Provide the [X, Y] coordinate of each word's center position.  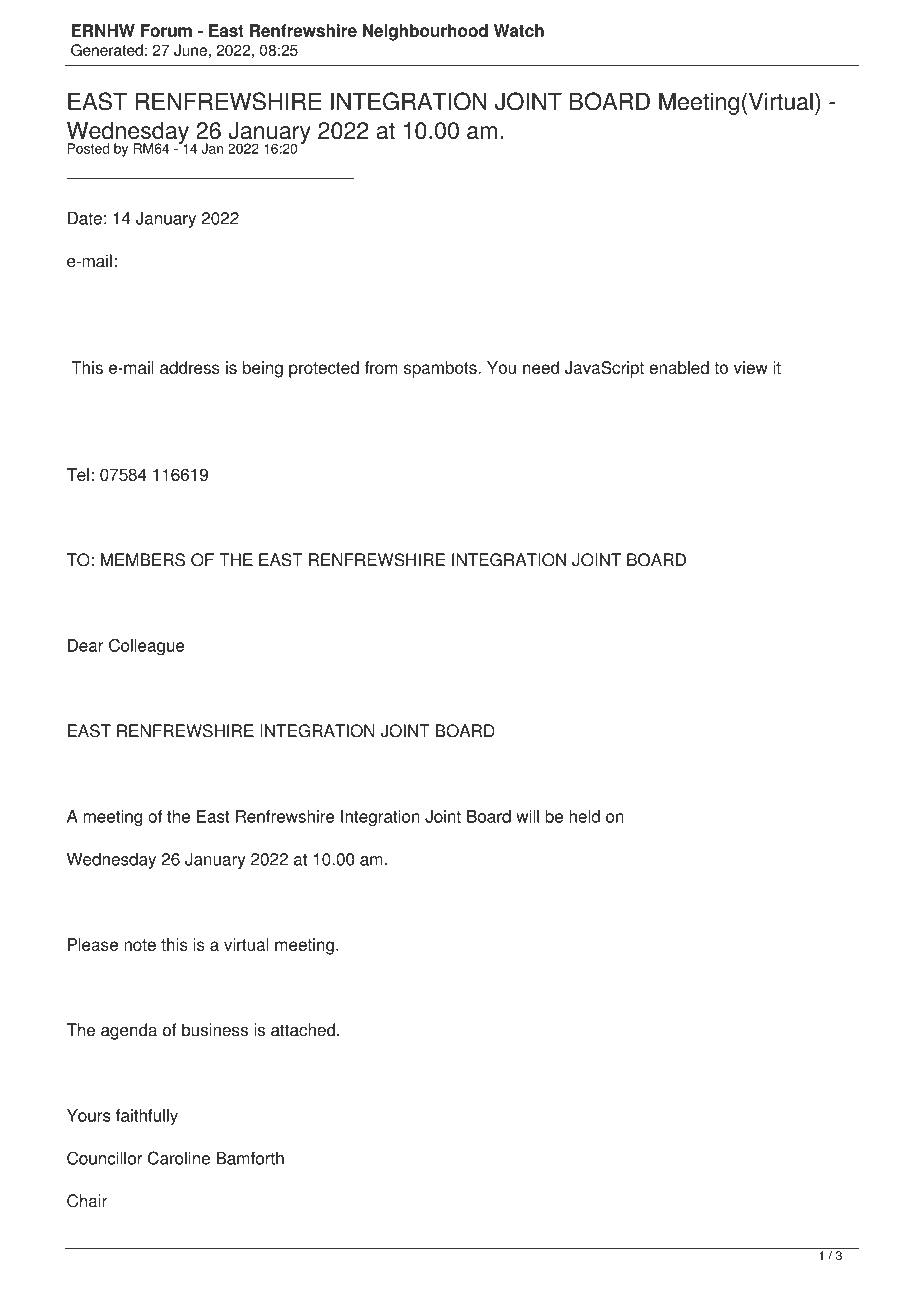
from [381, 367]
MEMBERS [143, 560]
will [527, 816]
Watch [519, 30]
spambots [441, 369]
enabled [679, 367]
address [190, 367]
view [751, 367]
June [190, 50]
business [215, 1030]
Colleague [147, 647]
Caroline [179, 1158]
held [584, 816]
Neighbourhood [425, 32]
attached [303, 1030]
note [140, 945]
